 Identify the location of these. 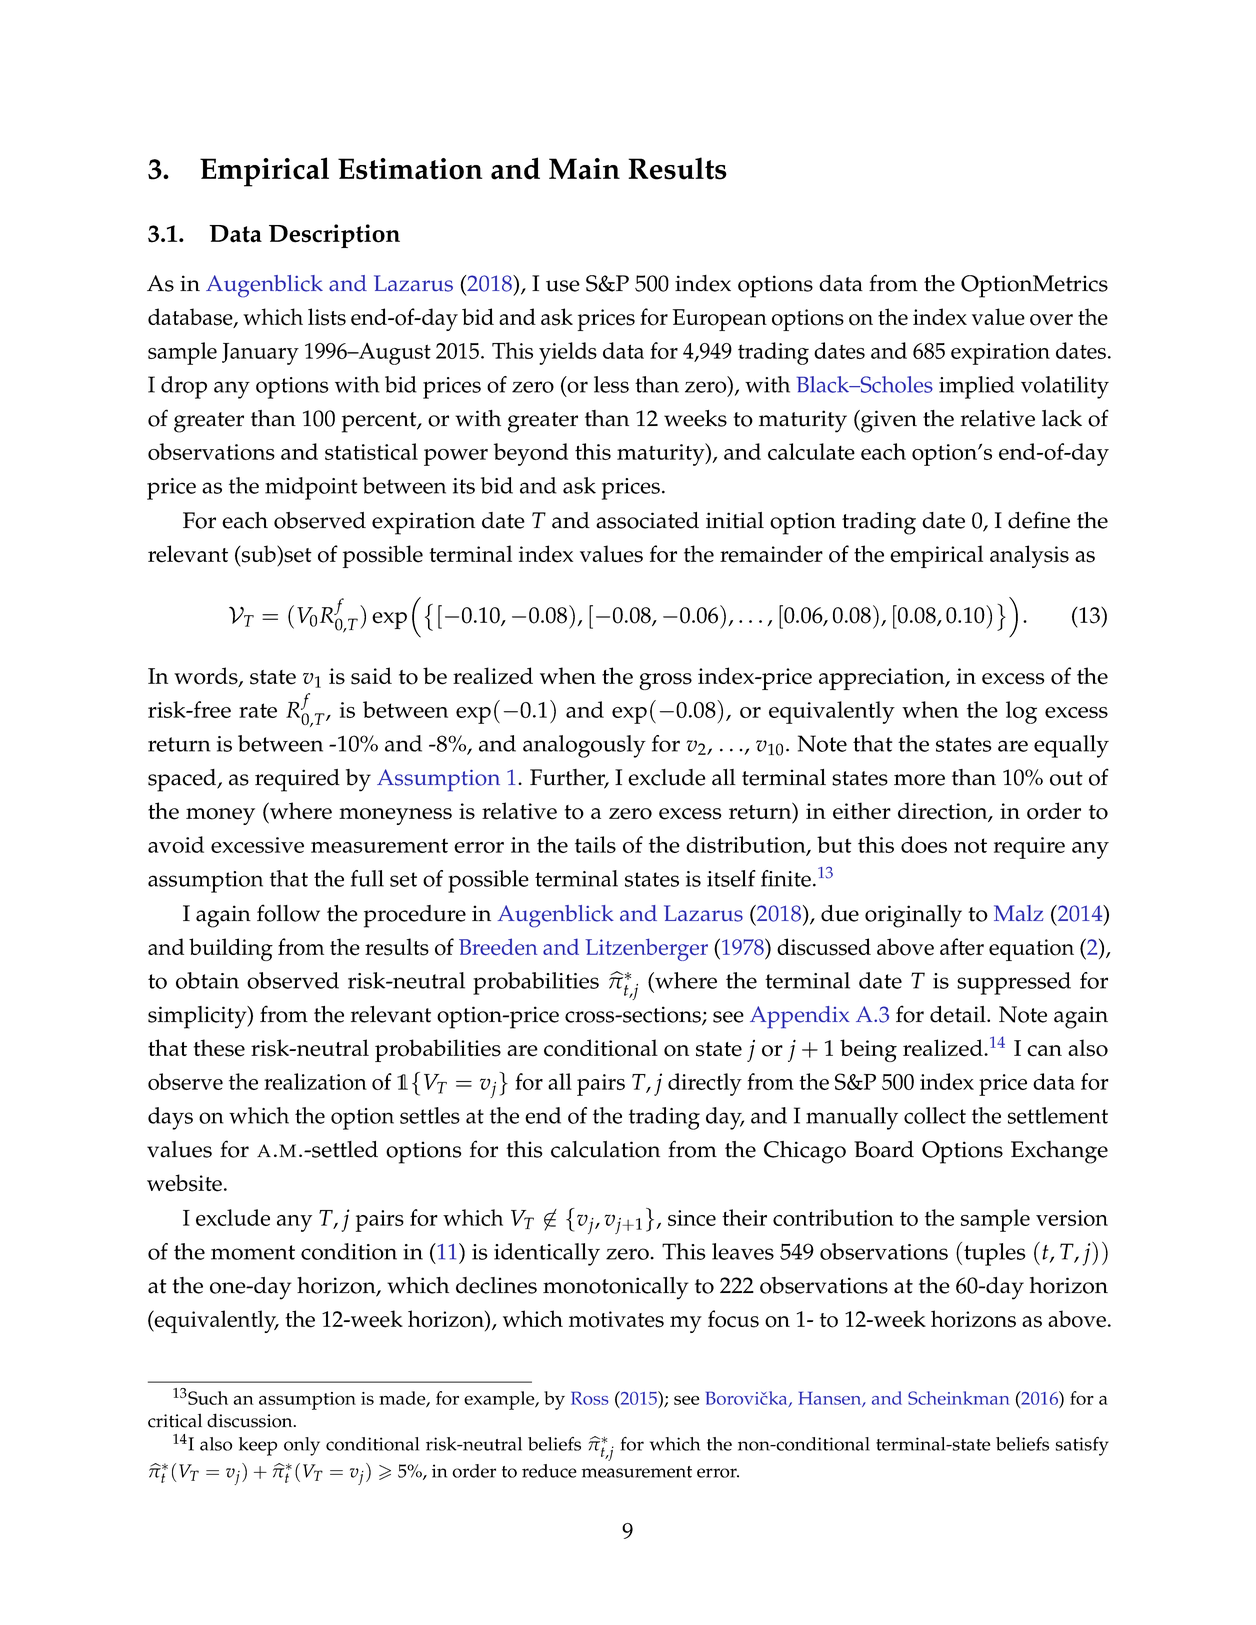
(219, 1048).
